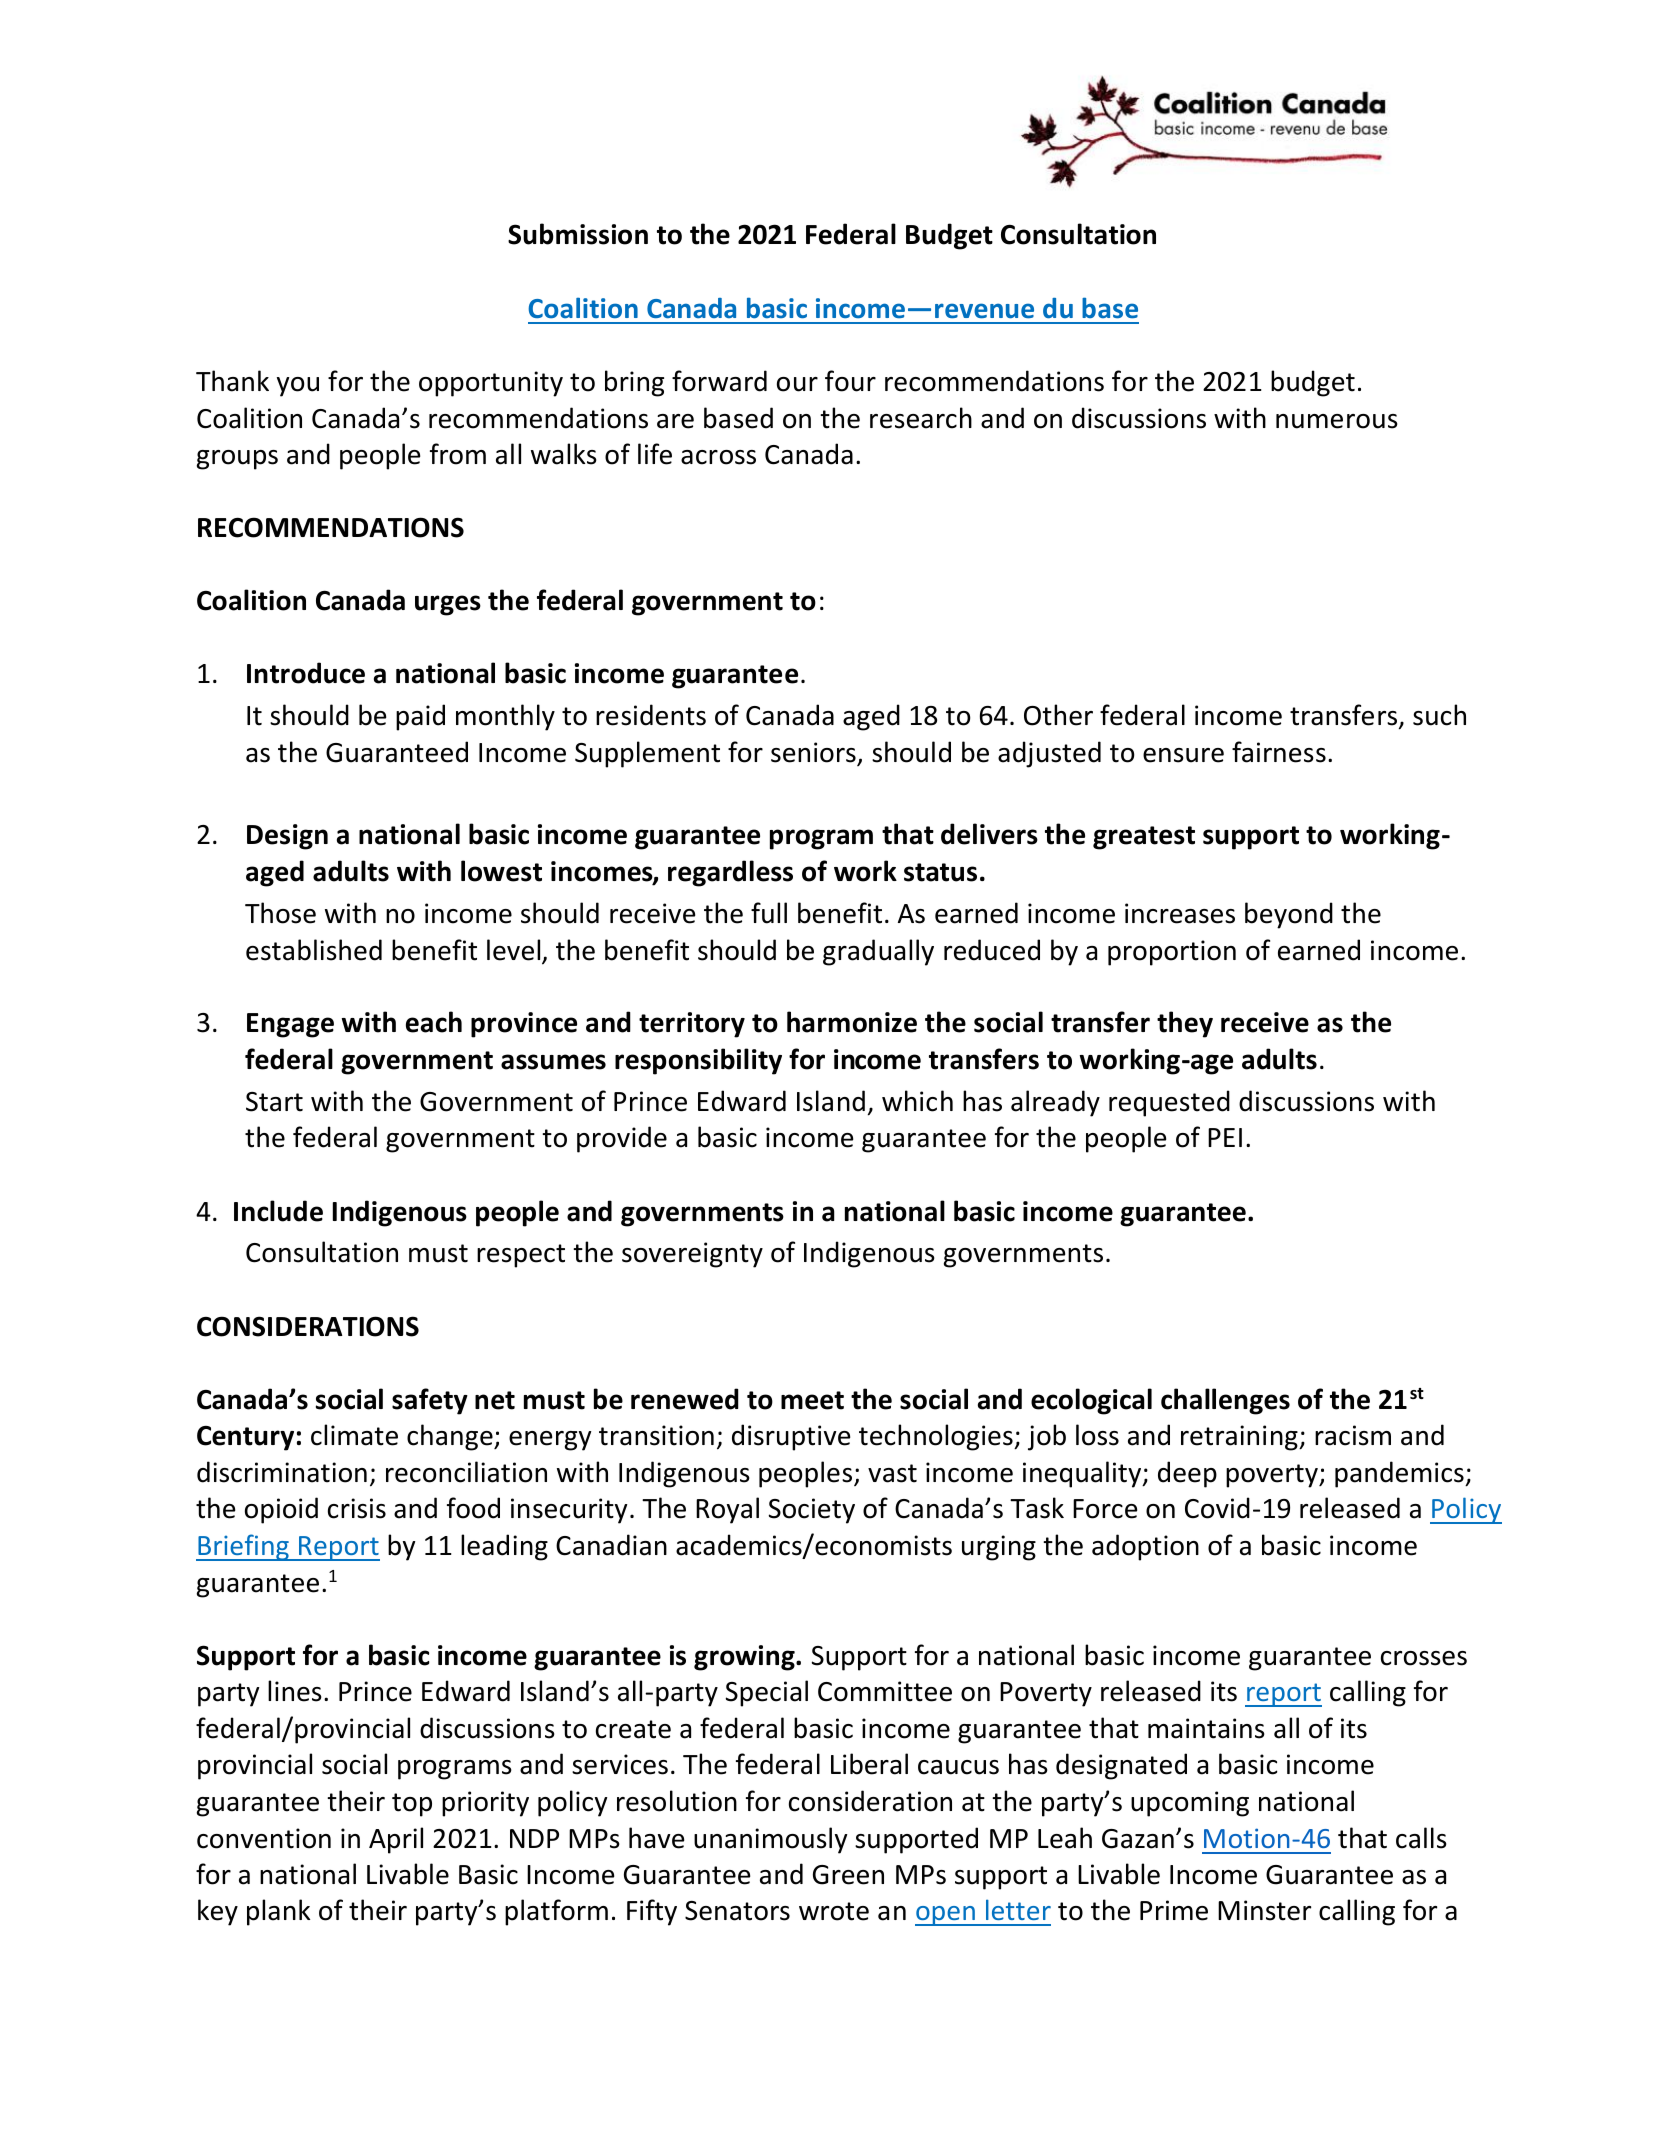 The height and width of the screenshot is (2155, 1666). I want to click on Green, so click(848, 1875).
